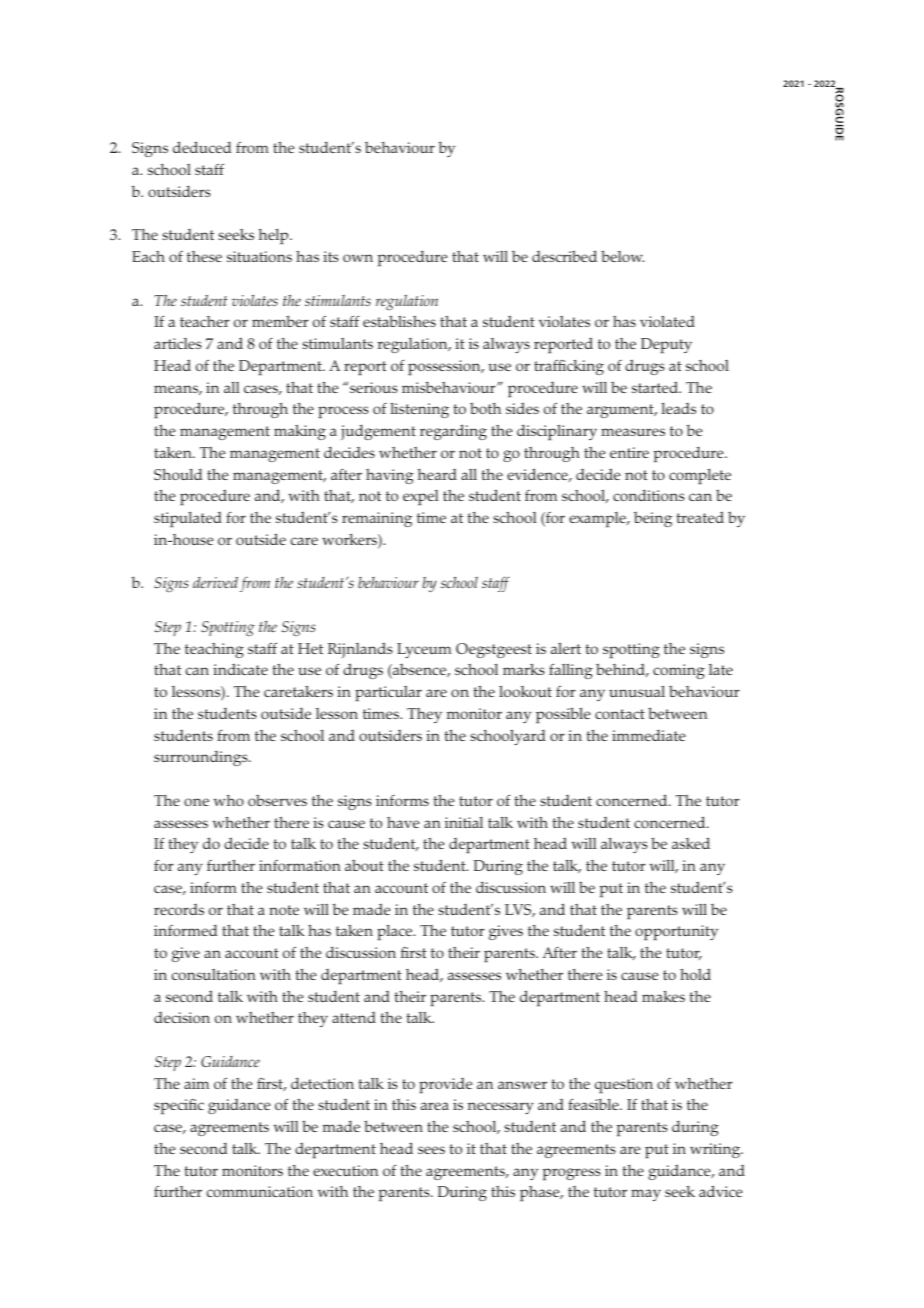 The width and height of the screenshot is (924, 1308). What do you see at coordinates (260, 1191) in the screenshot?
I see `communication` at bounding box center [260, 1191].
